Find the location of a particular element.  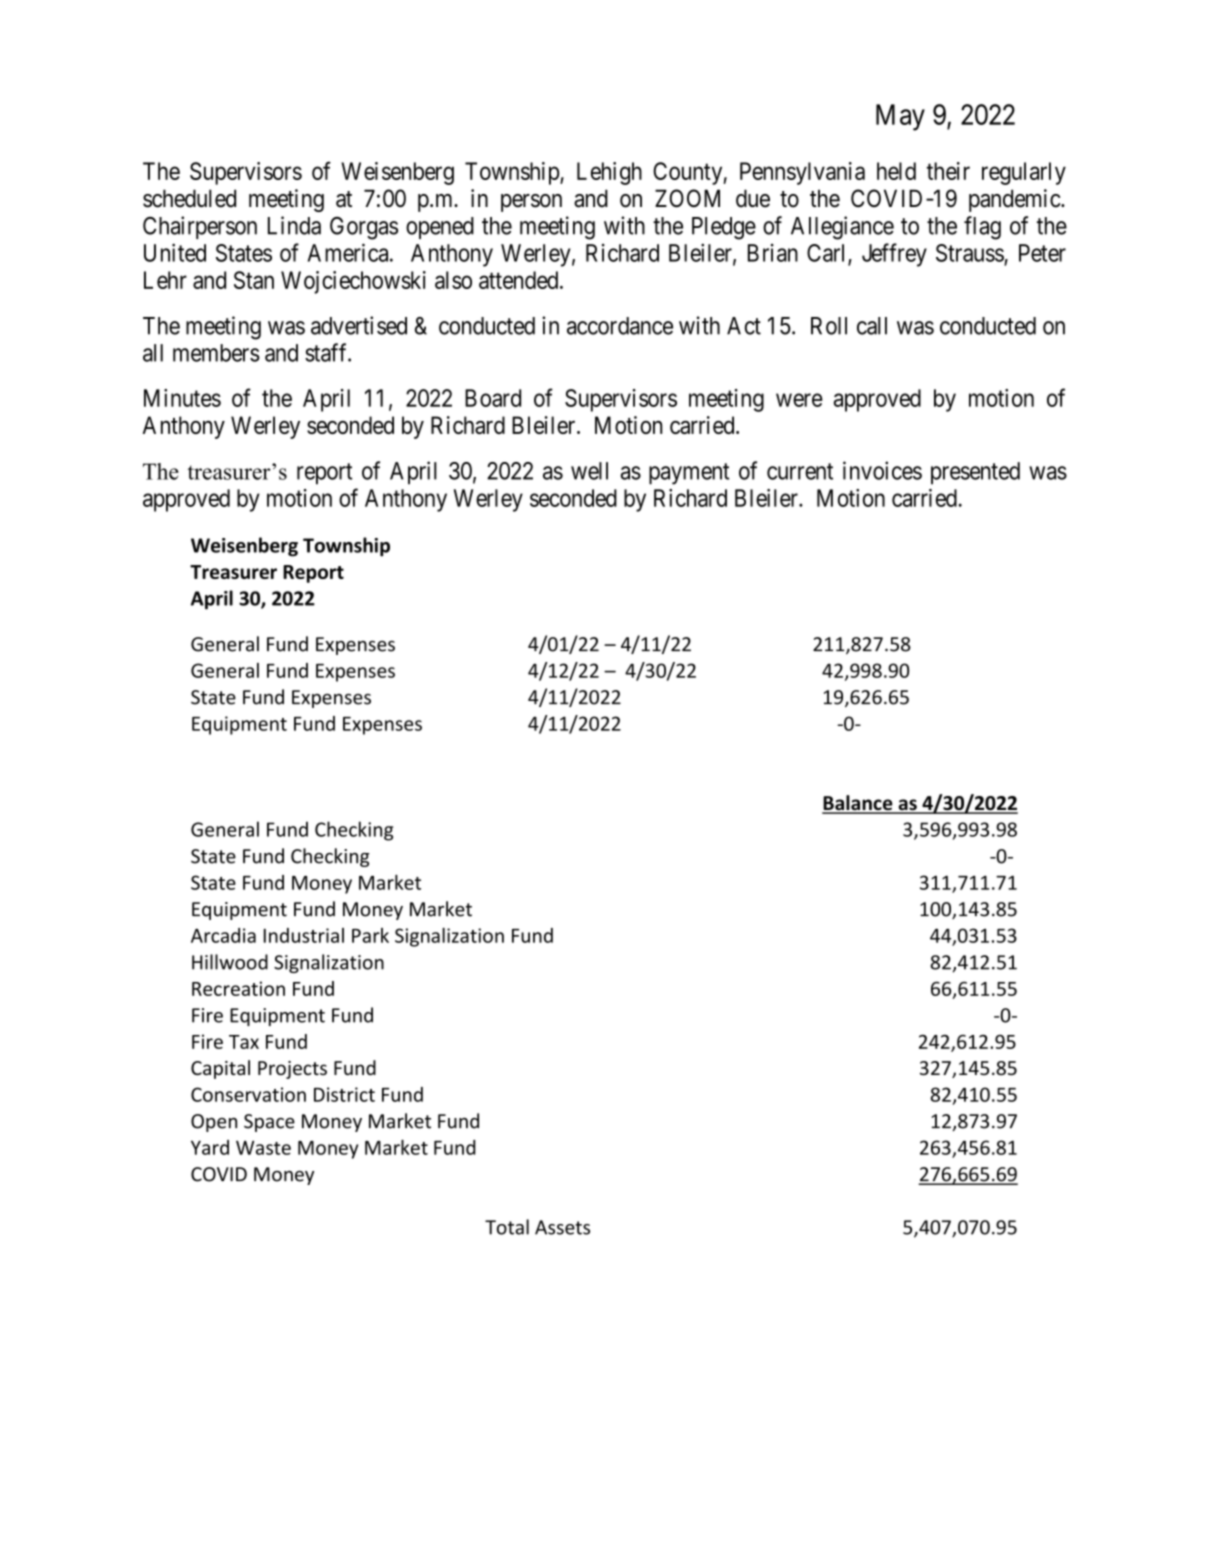

members is located at coordinates (216, 353).
